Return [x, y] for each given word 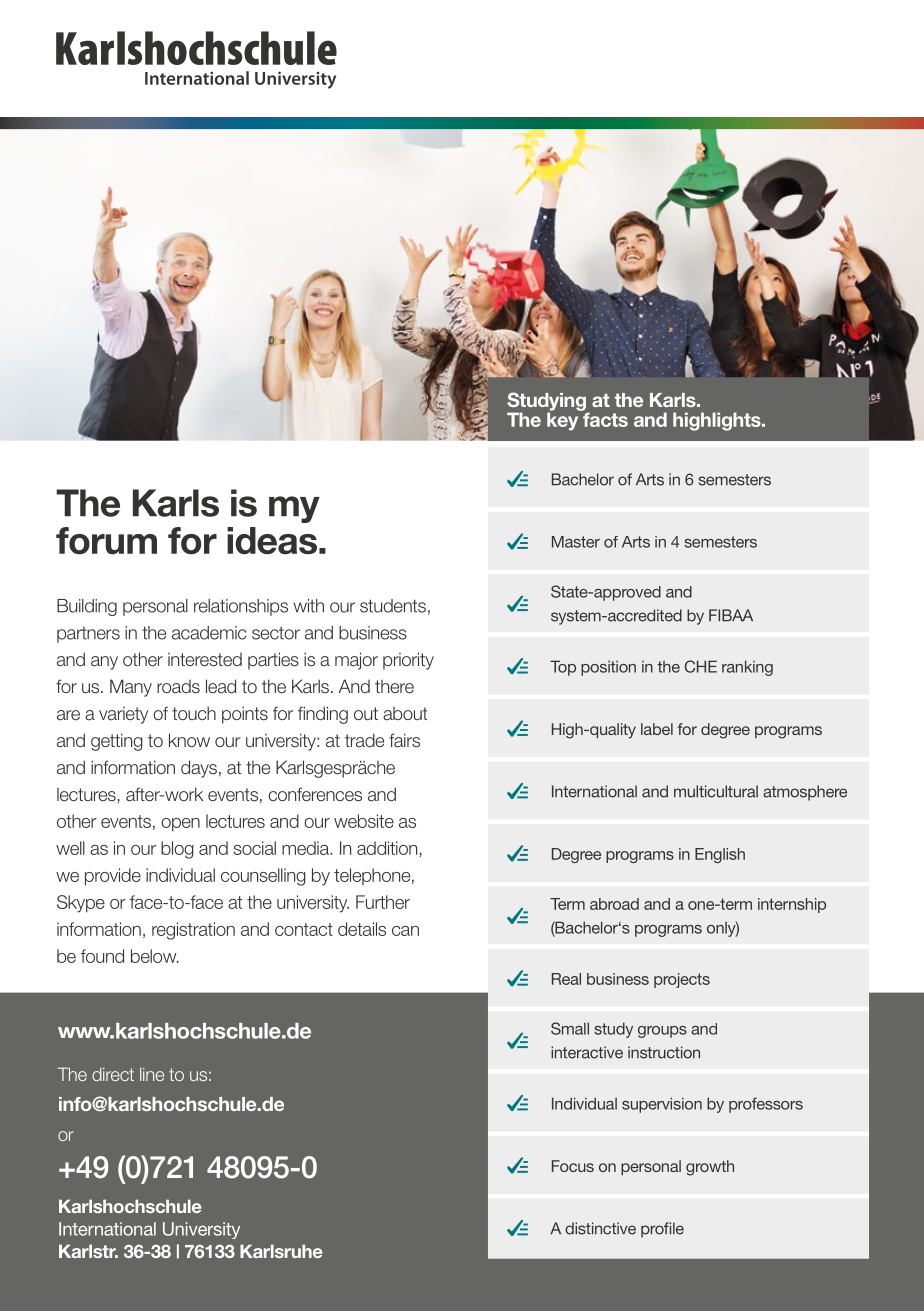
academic [209, 633]
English [720, 855]
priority [408, 661]
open [180, 825]
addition [387, 848]
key [564, 420]
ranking [747, 668]
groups [662, 1032]
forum [106, 541]
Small [570, 1028]
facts [604, 418]
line [152, 1074]
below [155, 956]
